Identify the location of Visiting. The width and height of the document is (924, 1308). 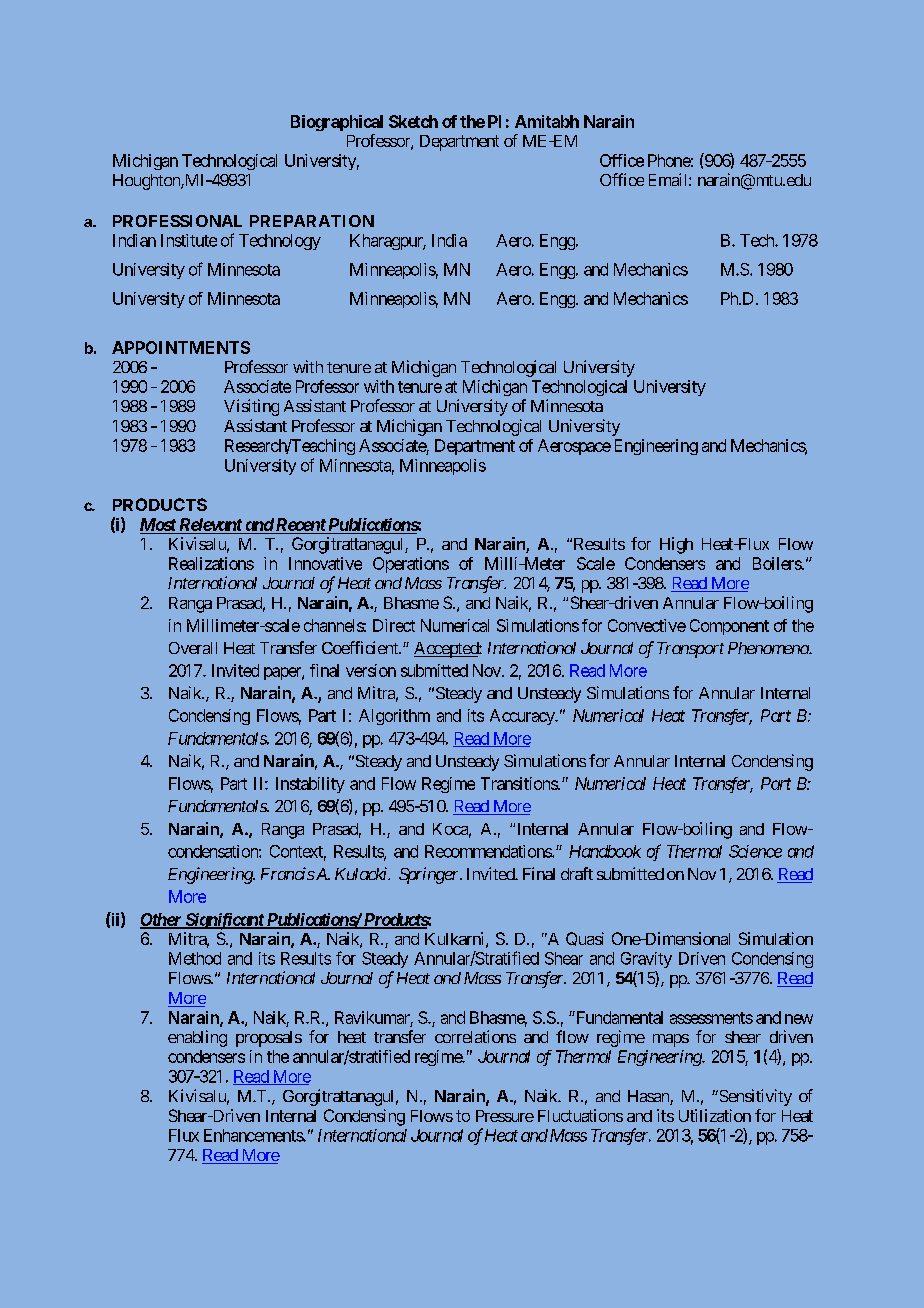
(251, 407).
